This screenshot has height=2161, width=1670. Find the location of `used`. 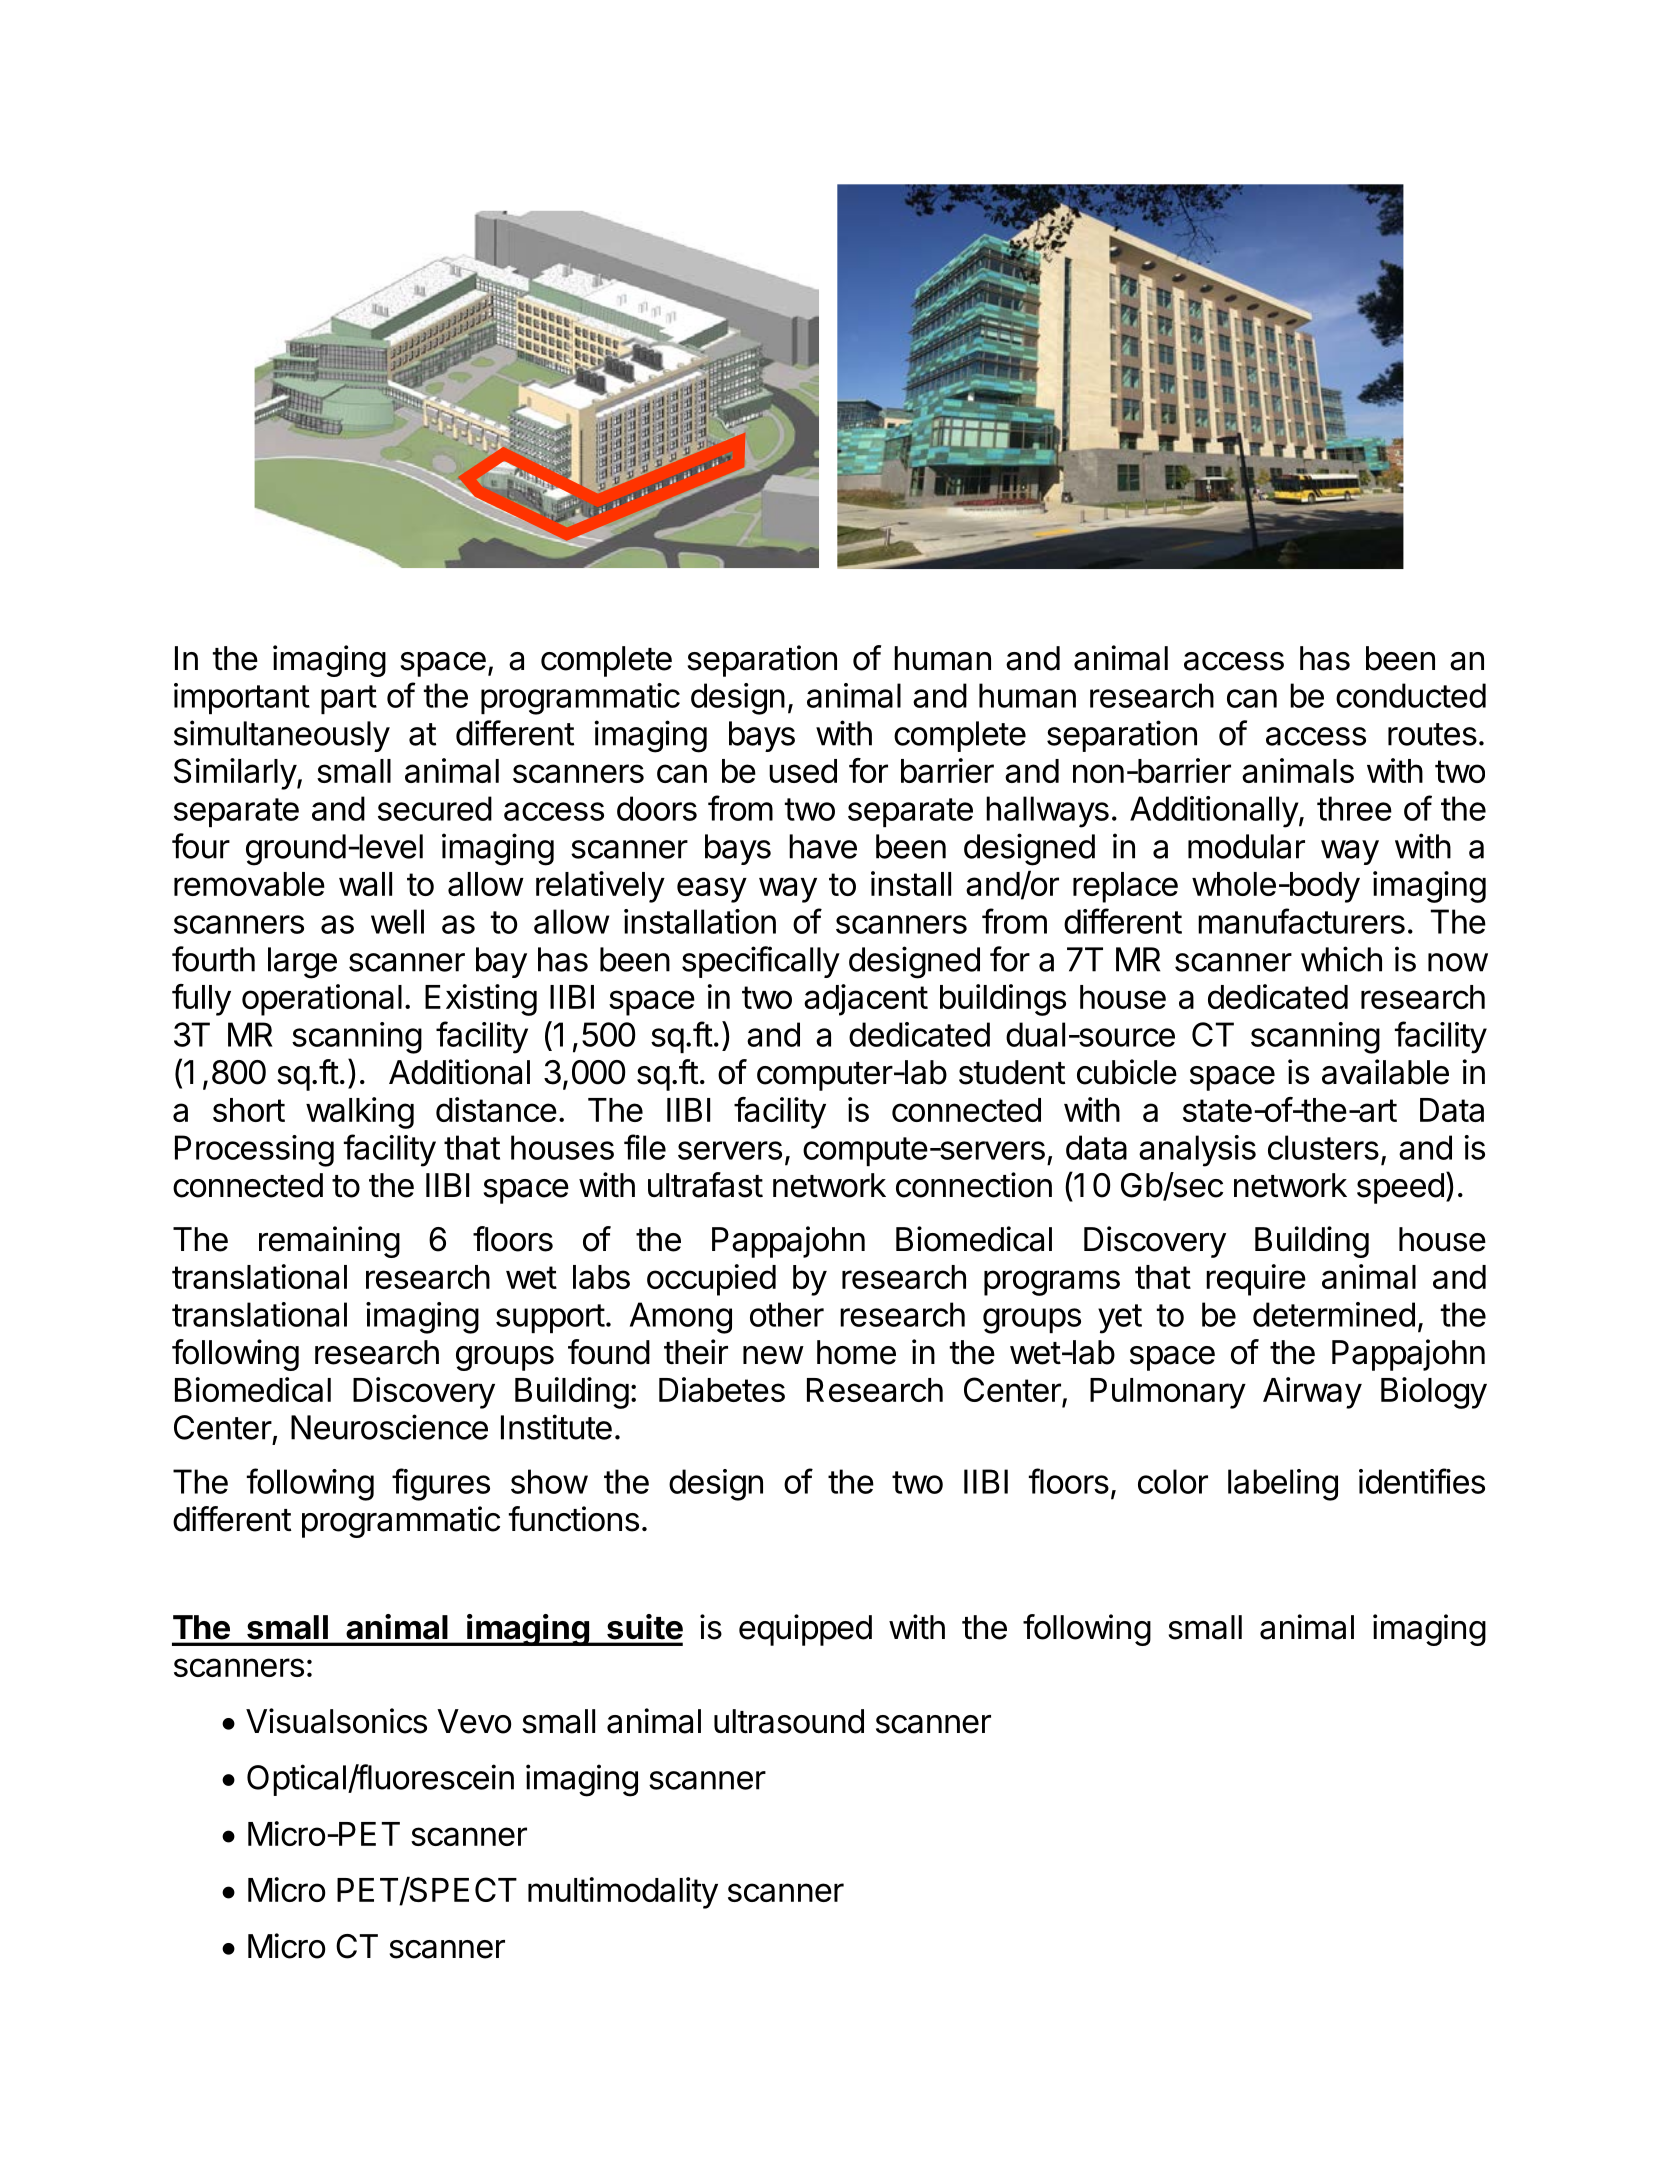

used is located at coordinates (803, 771).
